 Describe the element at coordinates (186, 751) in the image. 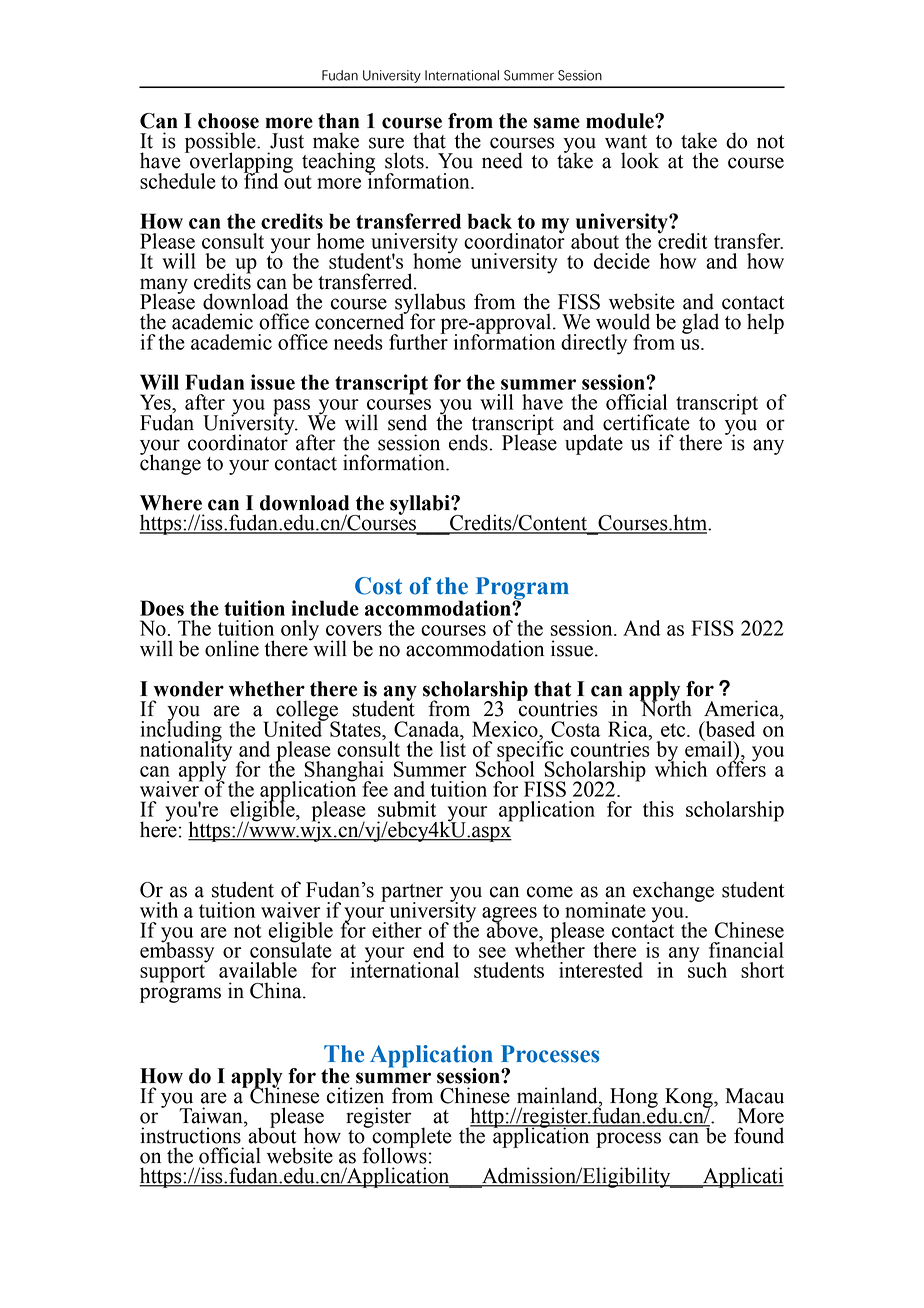

I see `nationality` at that location.
